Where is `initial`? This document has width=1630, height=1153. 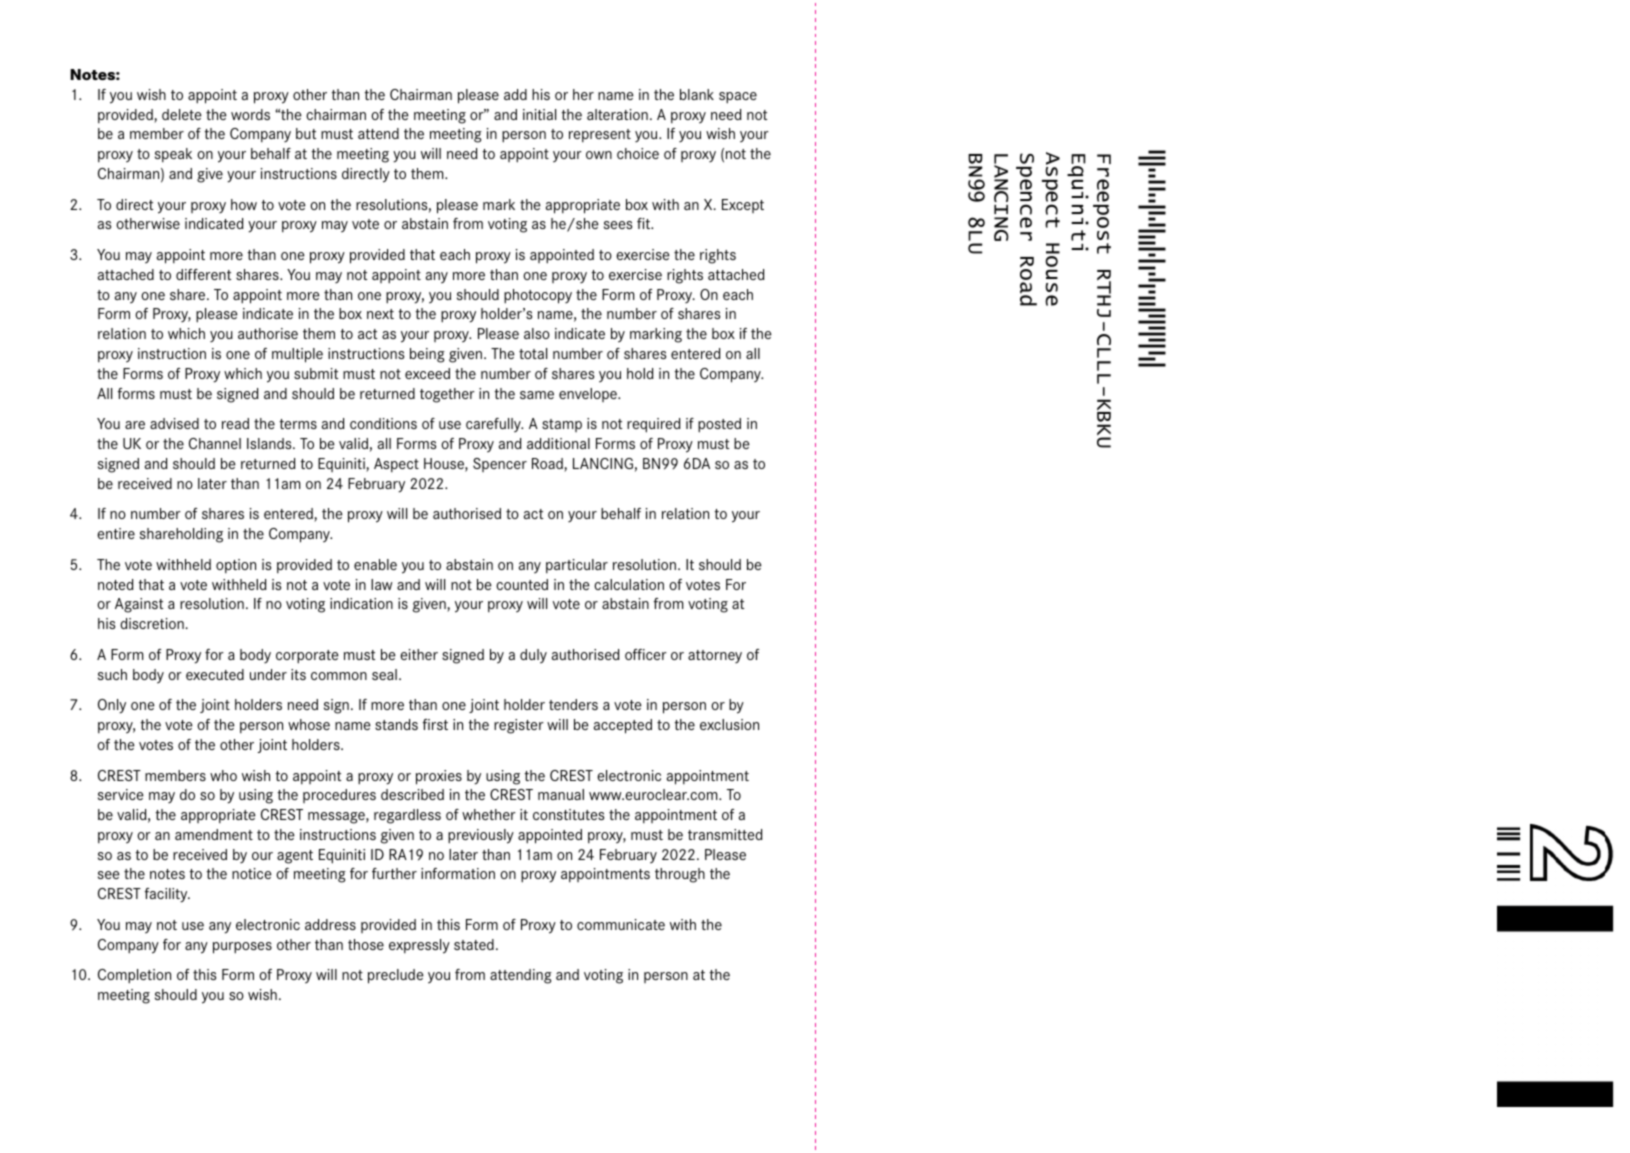
initial is located at coordinates (539, 114).
